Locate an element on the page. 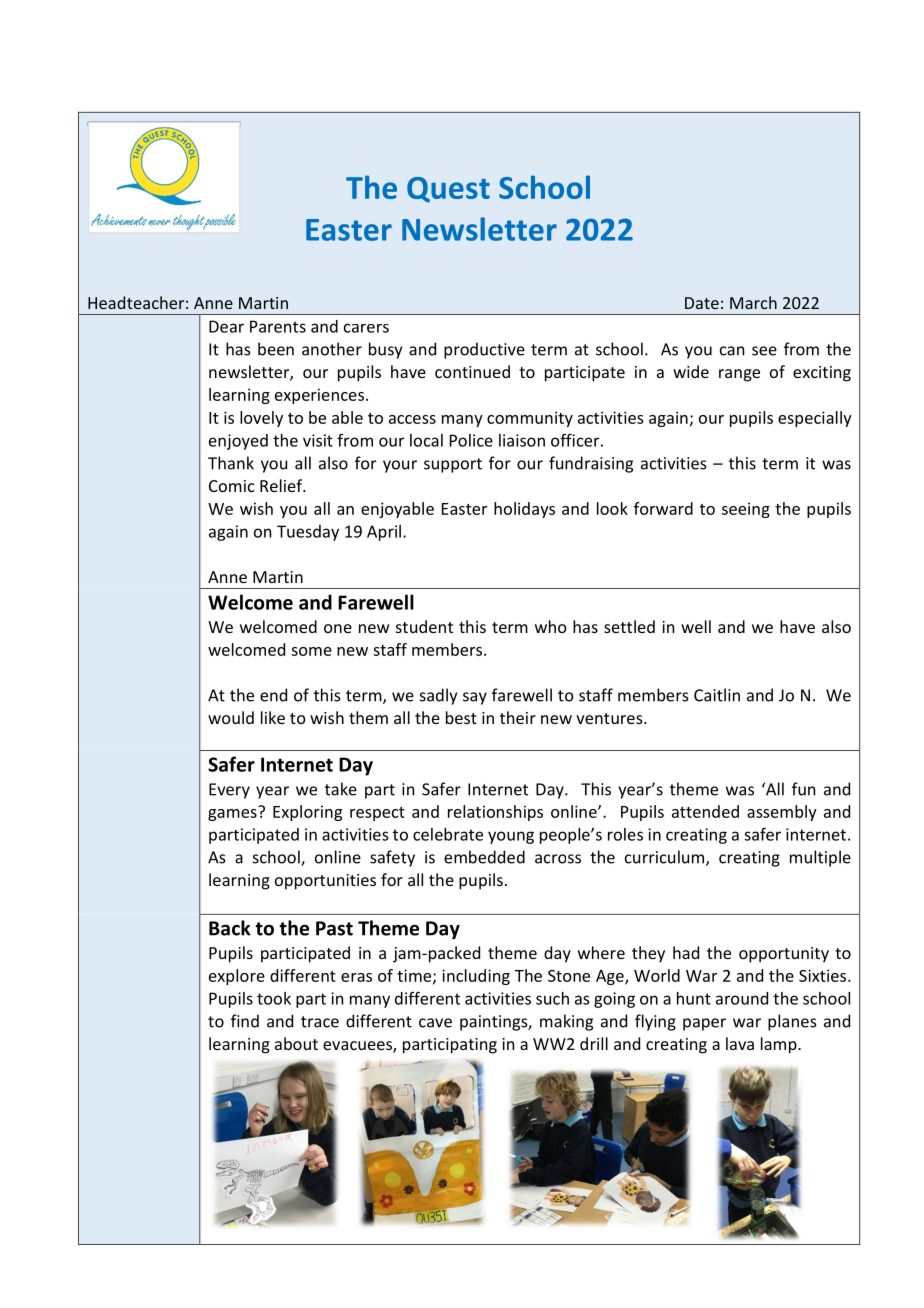 The width and height of the document is (924, 1308). March is located at coordinates (753, 302).
